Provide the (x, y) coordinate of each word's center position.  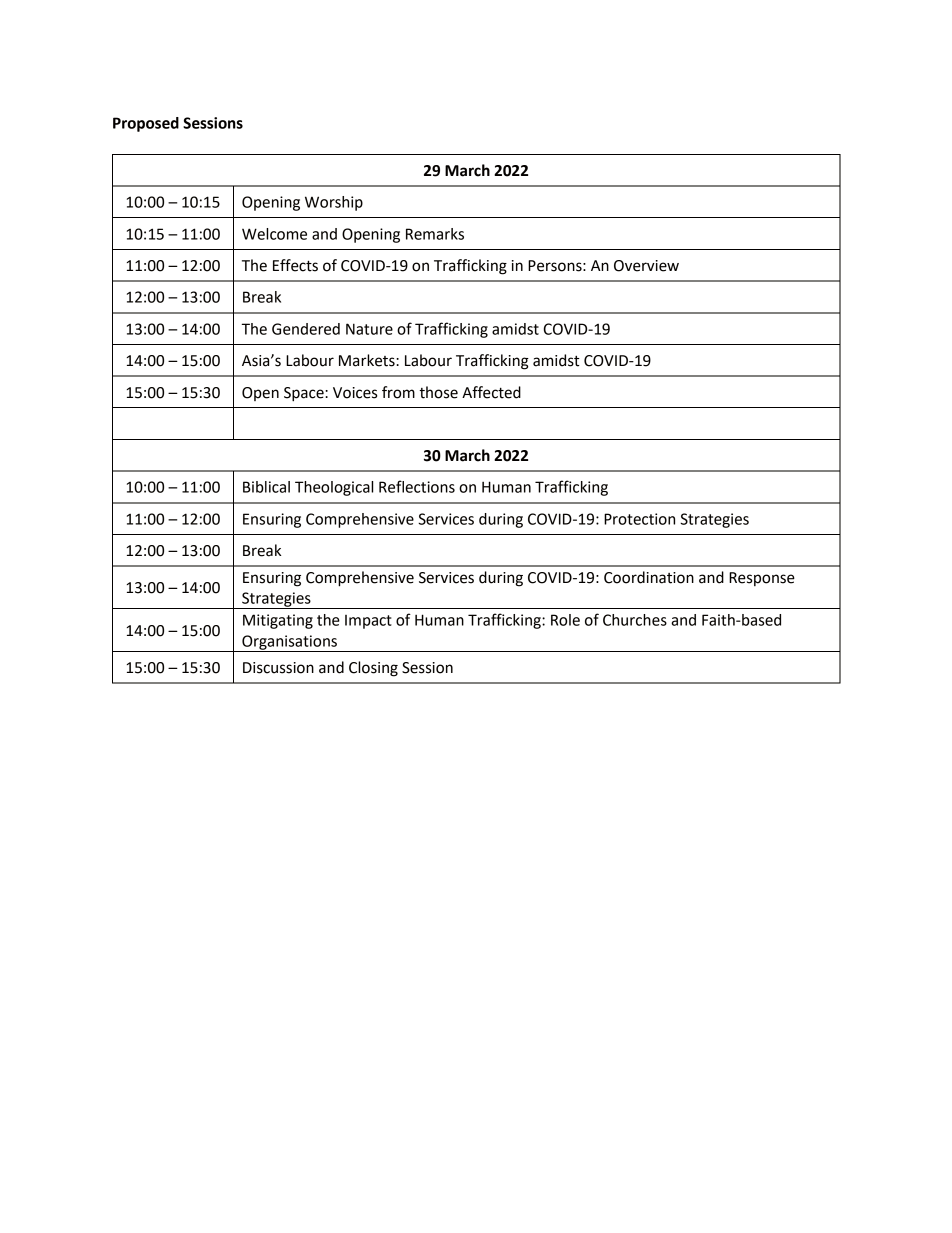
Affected (491, 392)
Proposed (146, 124)
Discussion (278, 668)
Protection (639, 519)
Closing (373, 669)
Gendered (306, 329)
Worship (334, 203)
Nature (369, 329)
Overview (646, 266)
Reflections (417, 486)
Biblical (266, 487)
